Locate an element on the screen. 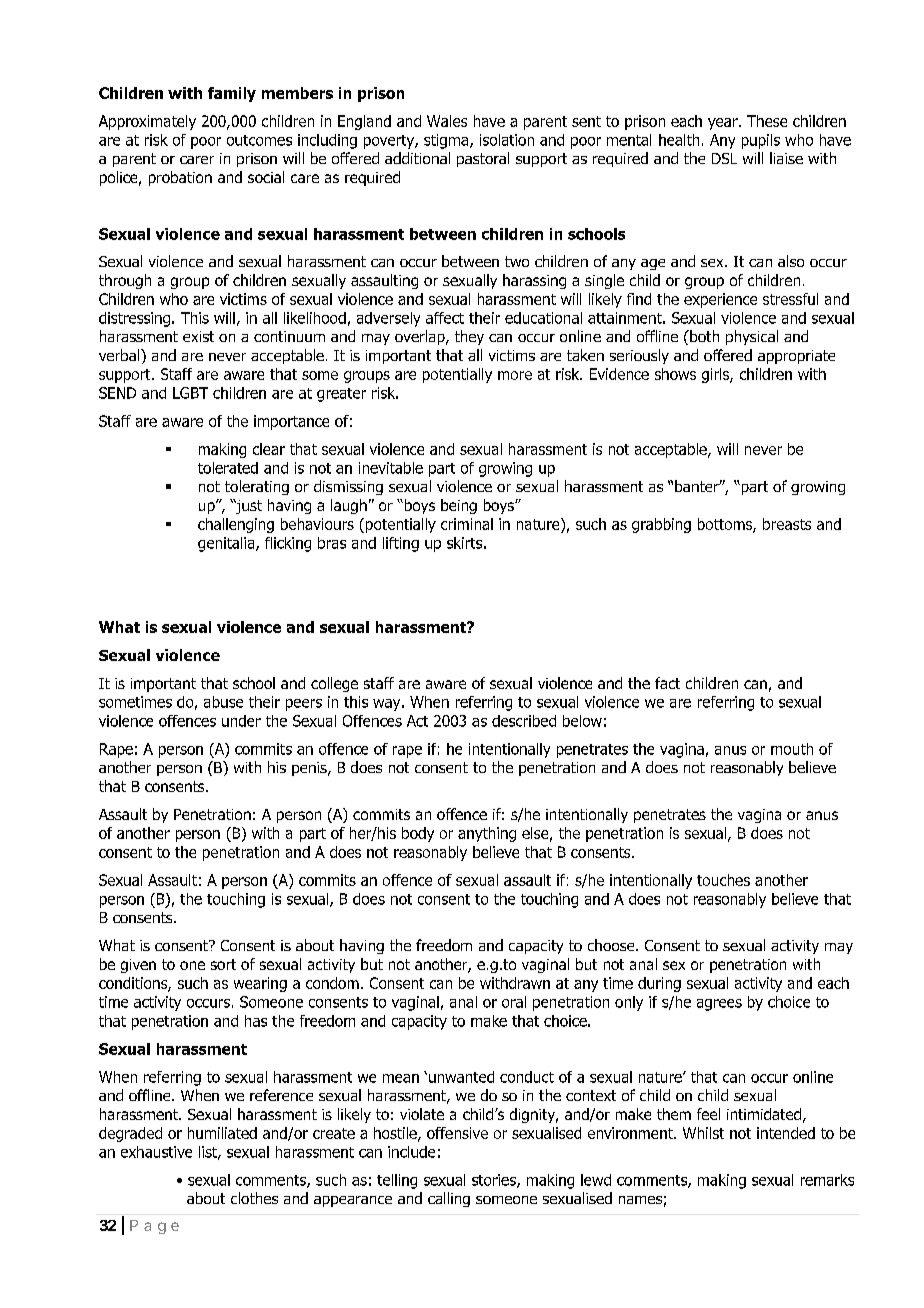 This screenshot has width=924, height=1308. sort is located at coordinates (223, 964).
